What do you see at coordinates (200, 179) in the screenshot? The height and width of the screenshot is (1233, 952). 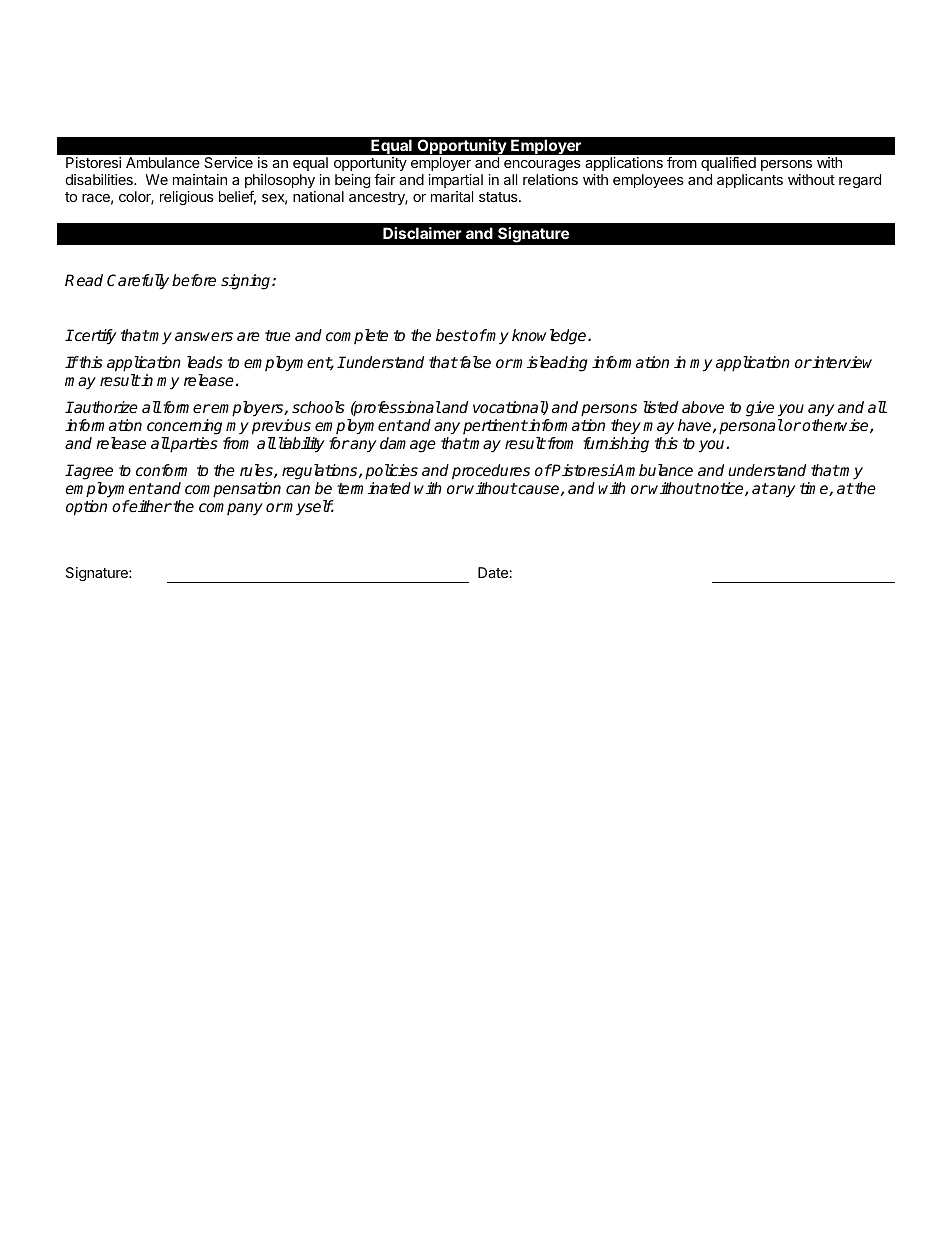 I see `maintain` at bounding box center [200, 179].
